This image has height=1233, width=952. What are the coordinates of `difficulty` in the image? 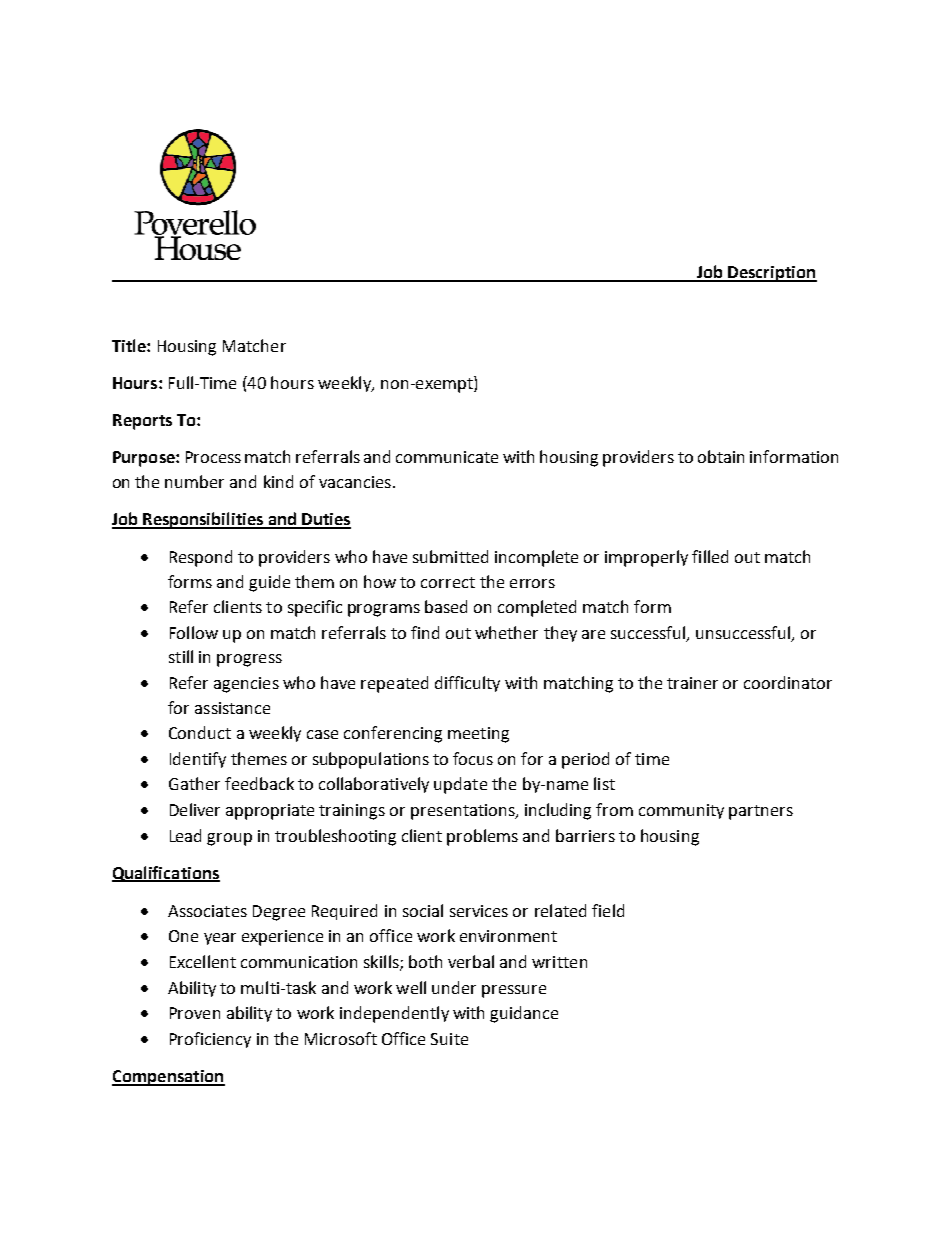 It's located at (467, 684).
